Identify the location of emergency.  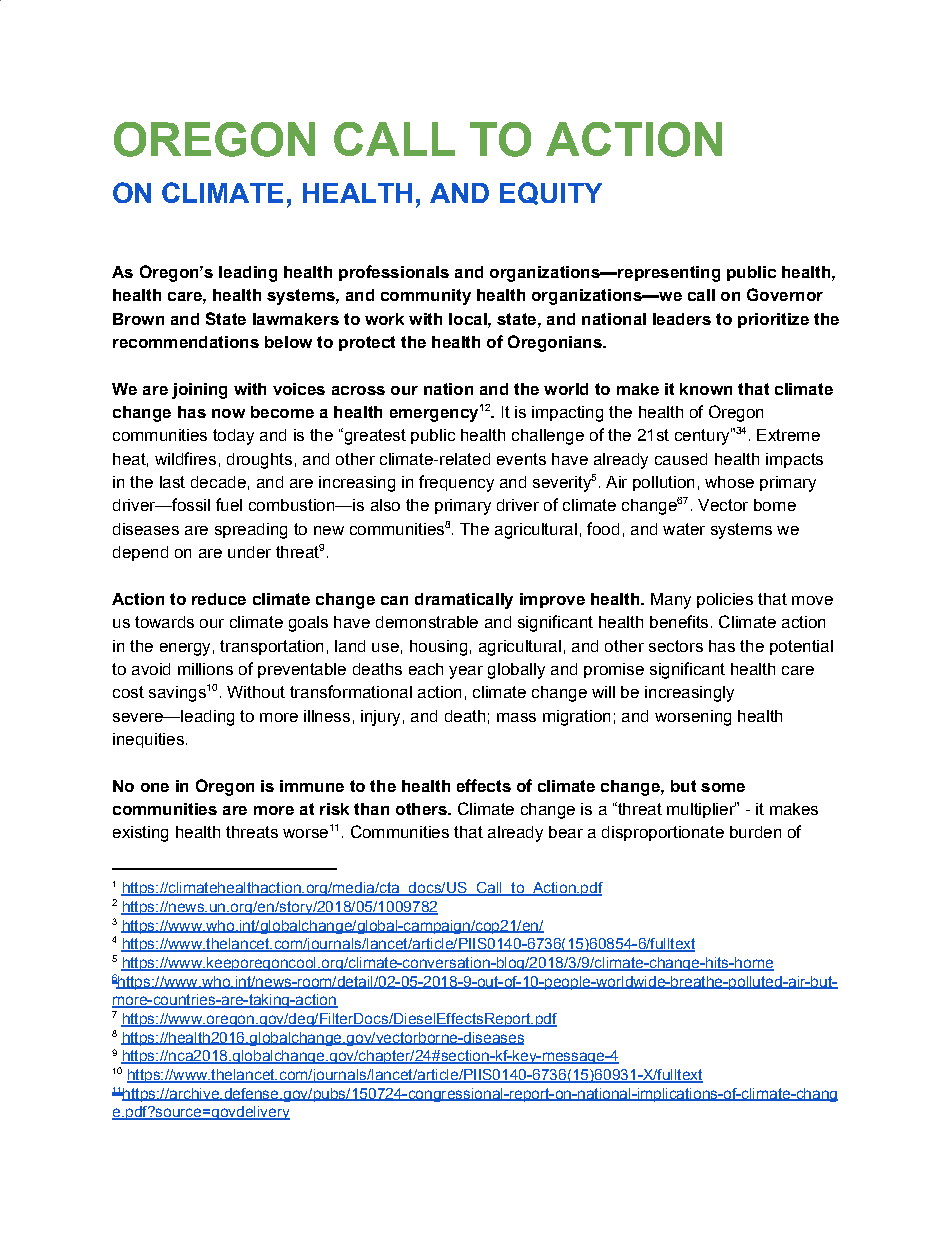
(434, 415).
